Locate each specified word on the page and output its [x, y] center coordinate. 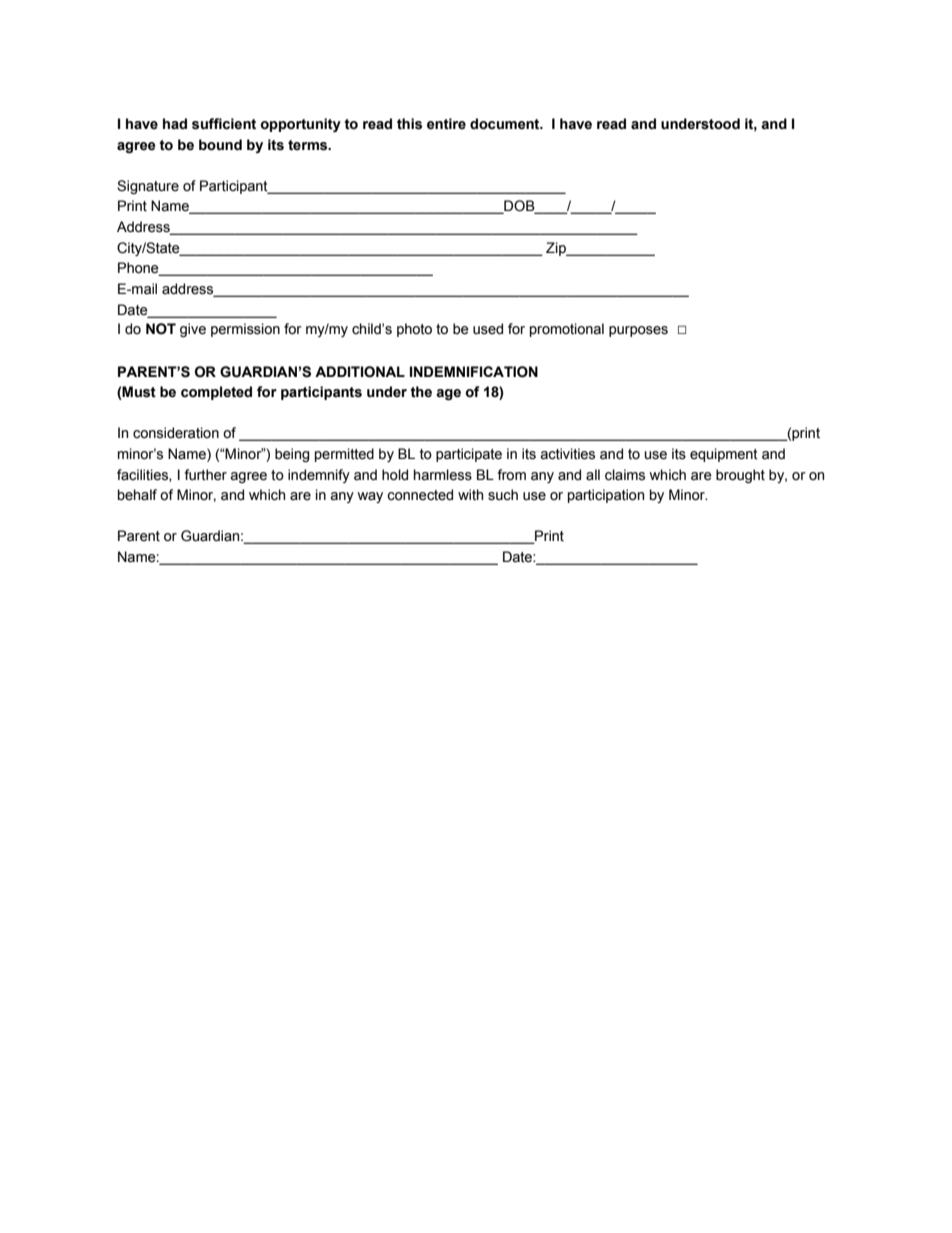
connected [420, 495]
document [506, 124]
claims [625, 475]
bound [220, 145]
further [205, 475]
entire [446, 124]
